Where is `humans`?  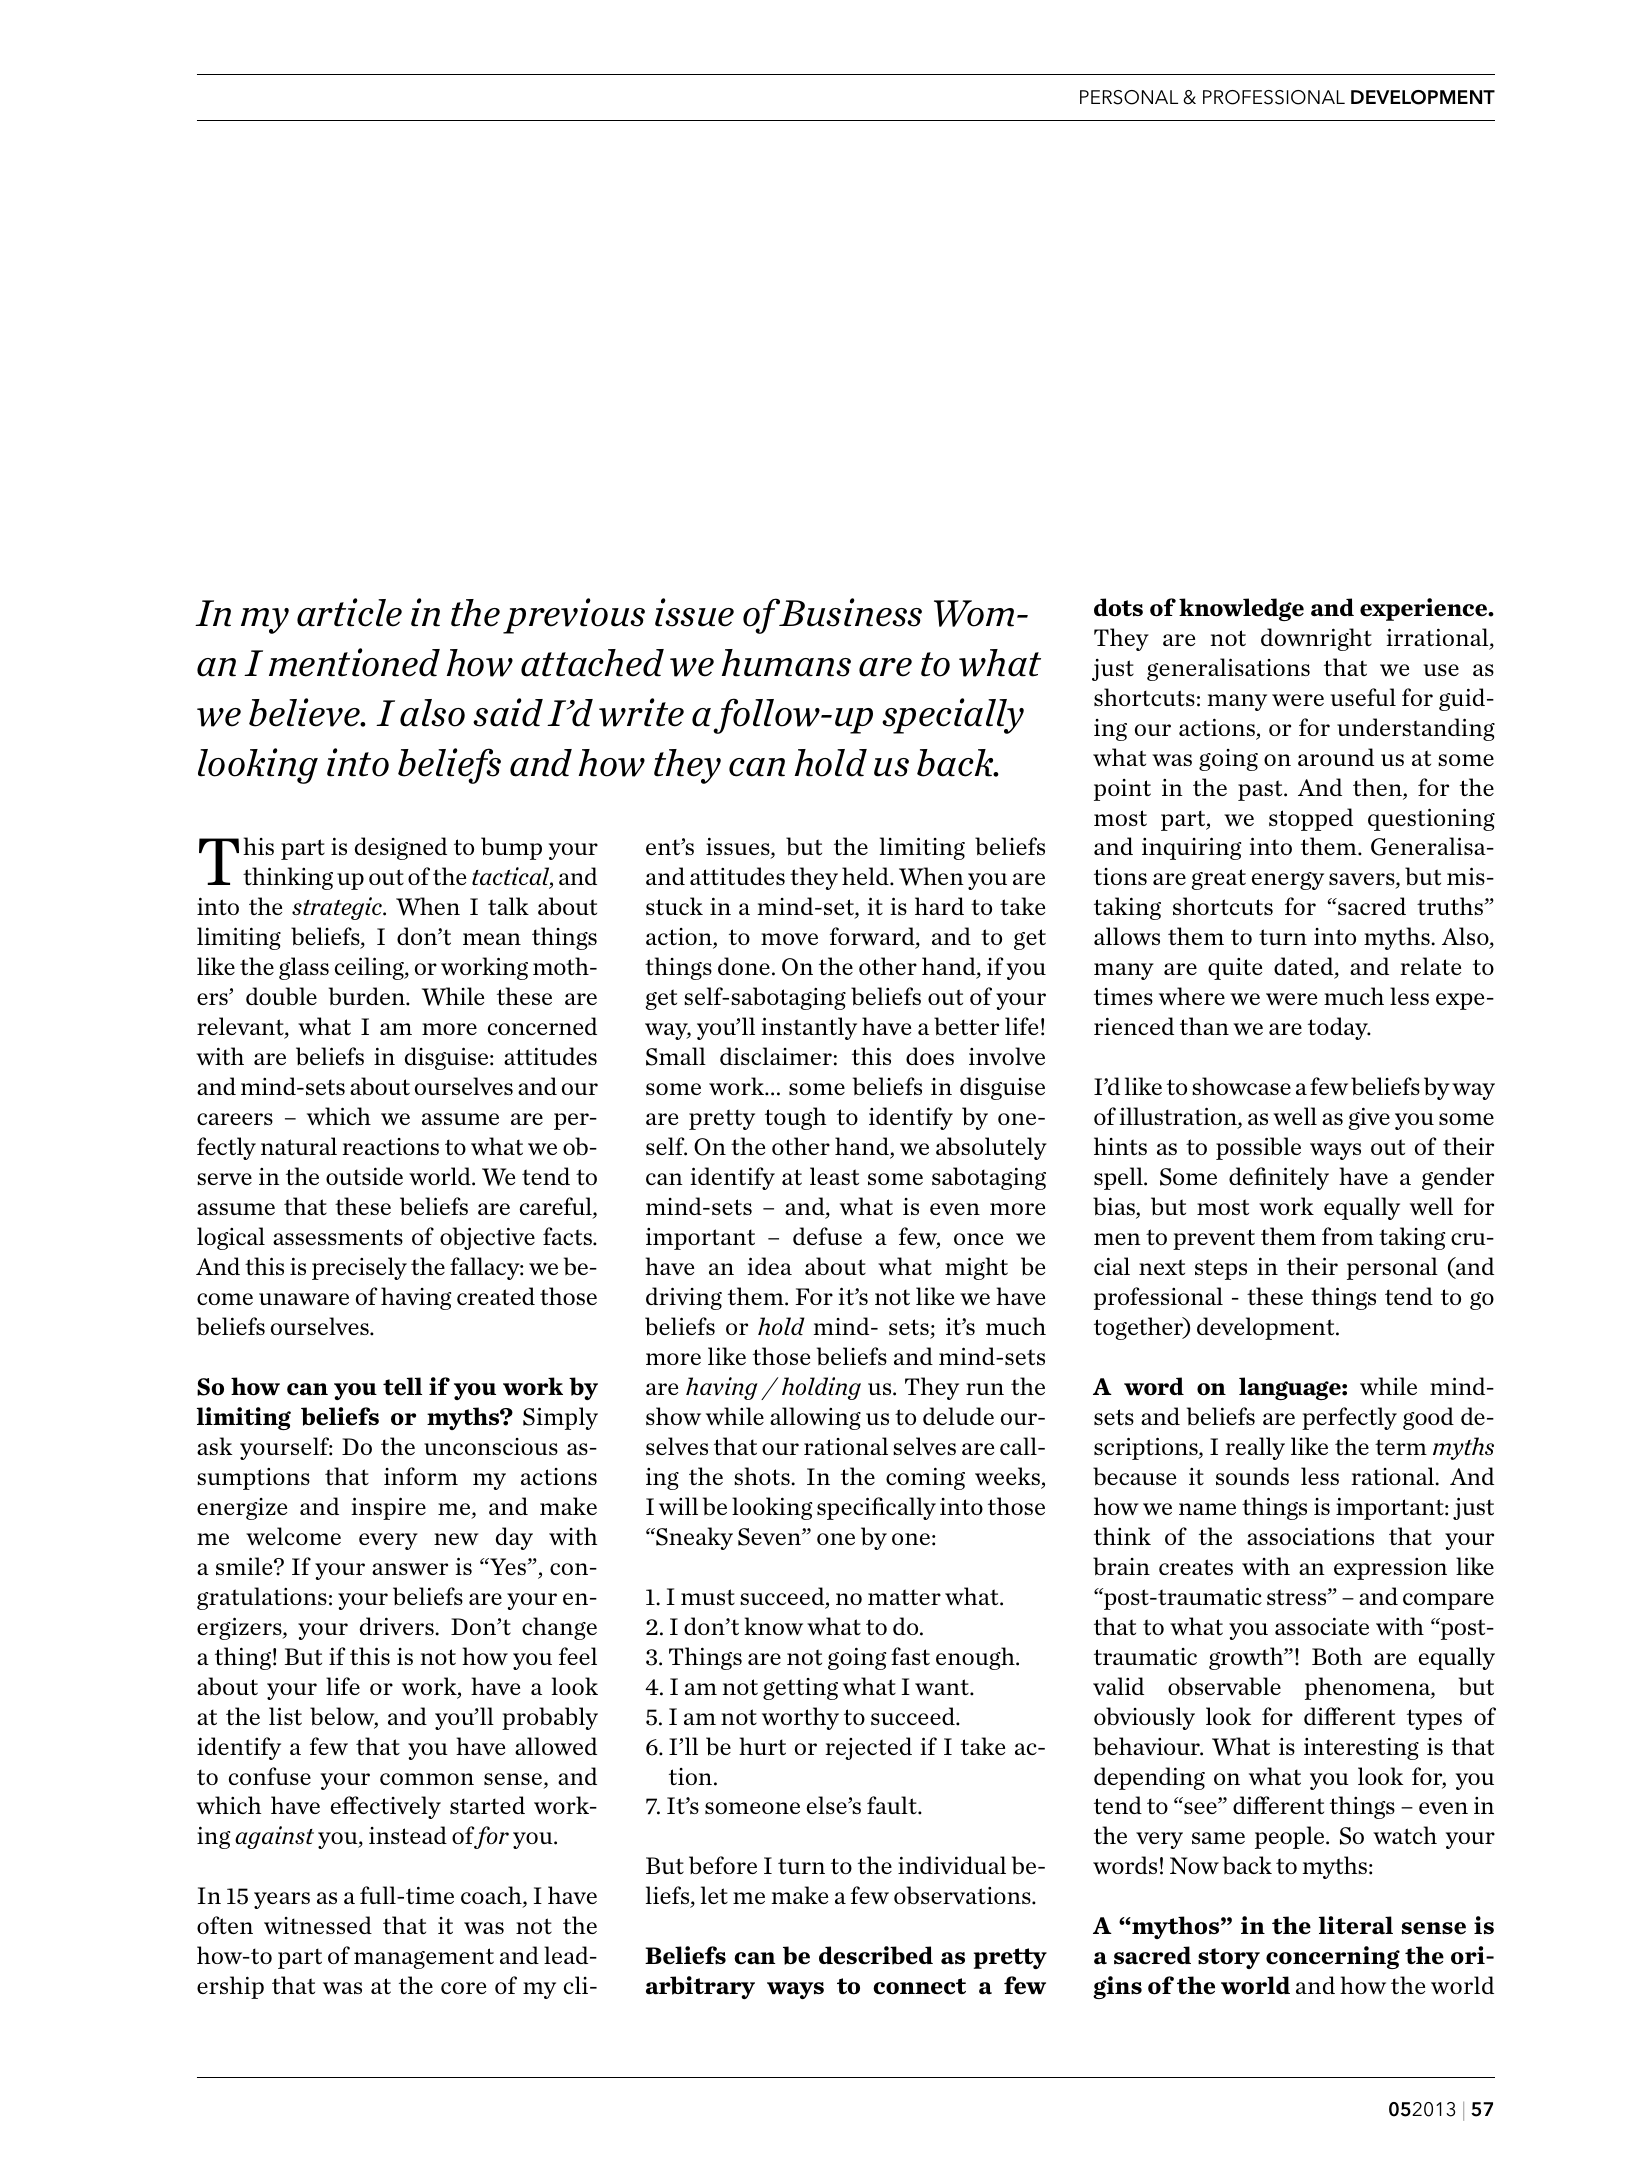
humans is located at coordinates (786, 663).
